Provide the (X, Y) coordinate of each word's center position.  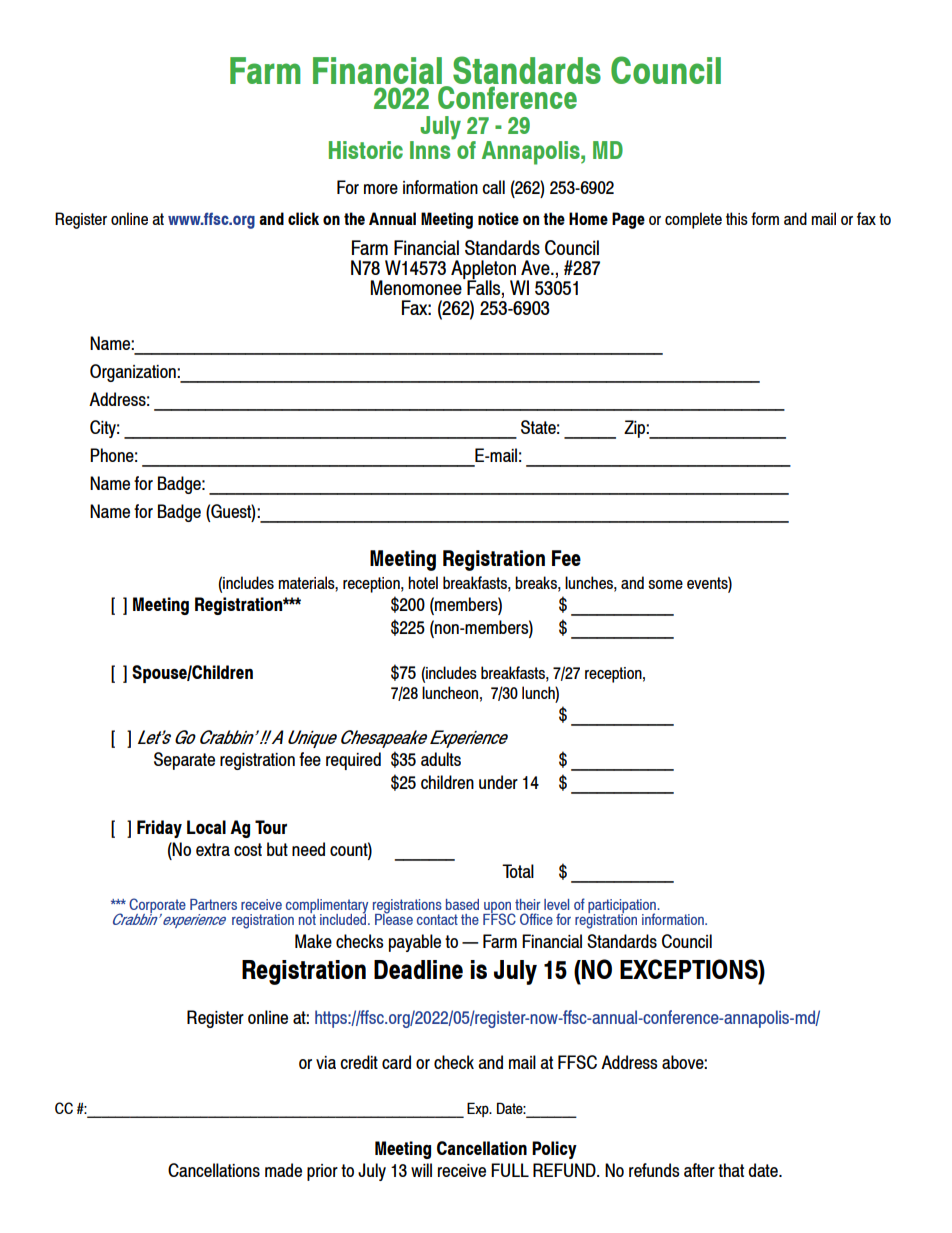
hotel (423, 582)
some (665, 584)
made (283, 1170)
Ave (536, 267)
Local (206, 827)
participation (623, 907)
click (303, 218)
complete (693, 220)
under (498, 782)
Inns (431, 149)
